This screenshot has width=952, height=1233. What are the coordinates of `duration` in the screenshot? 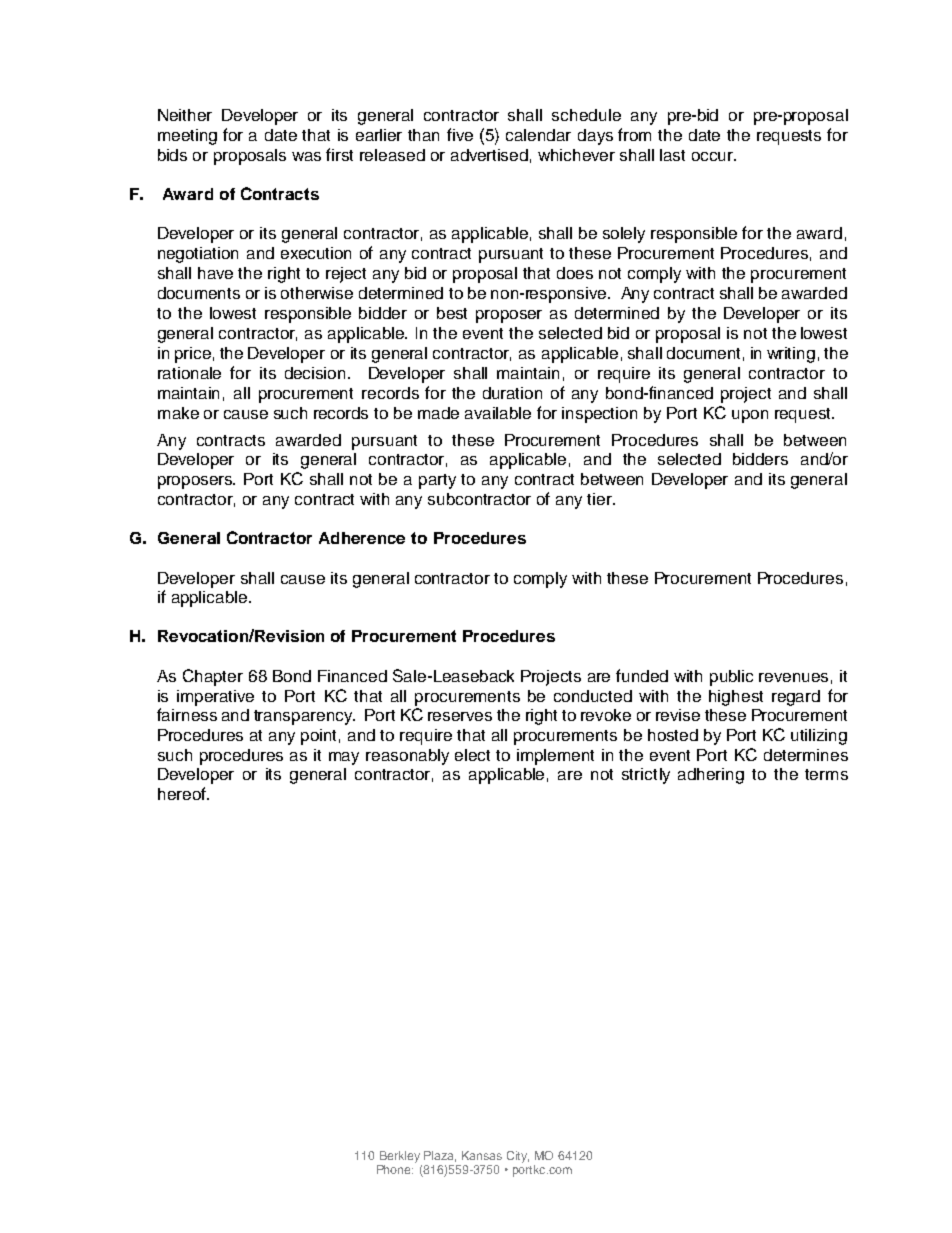 It's located at (512, 393).
